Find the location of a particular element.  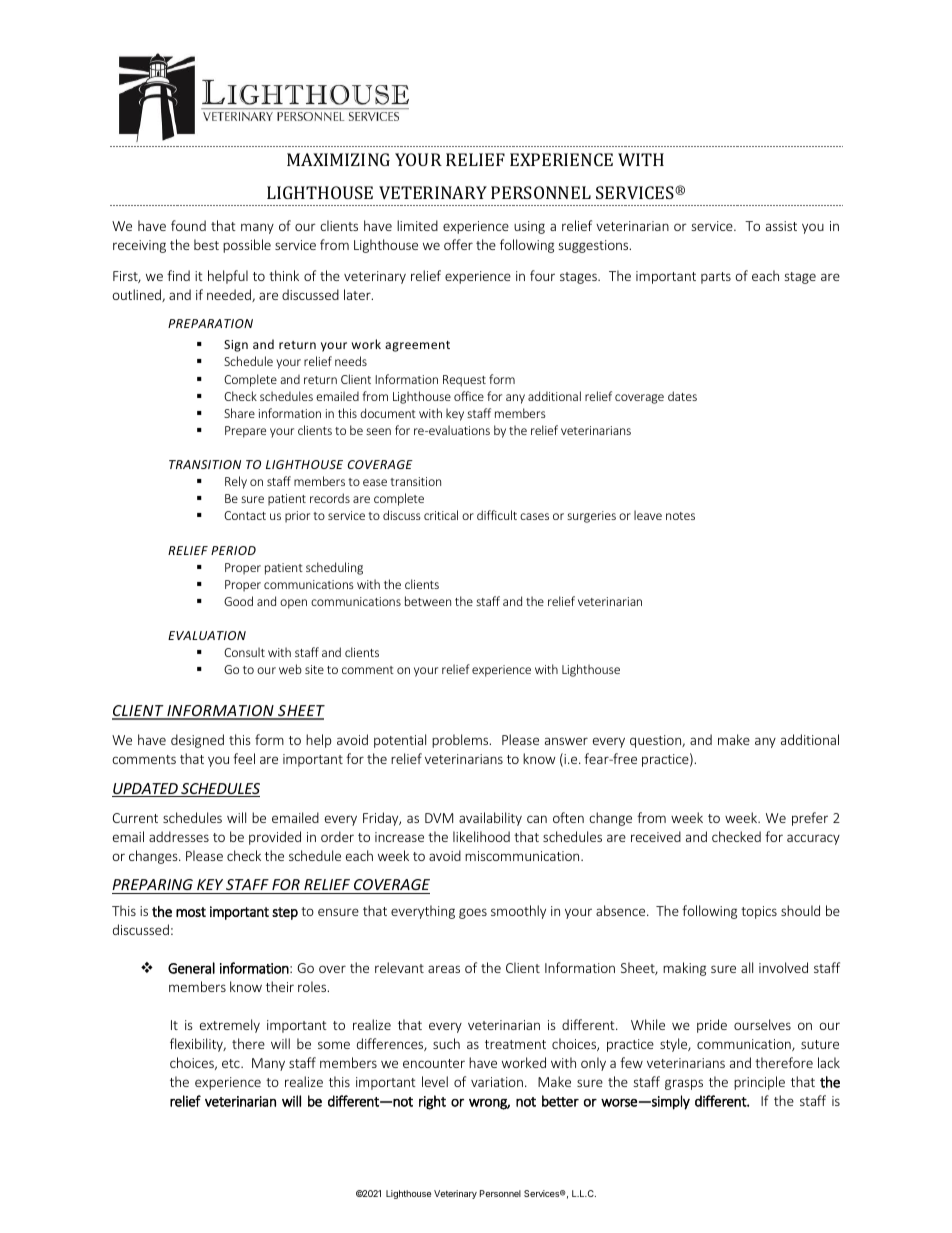

notes is located at coordinates (680, 516).
